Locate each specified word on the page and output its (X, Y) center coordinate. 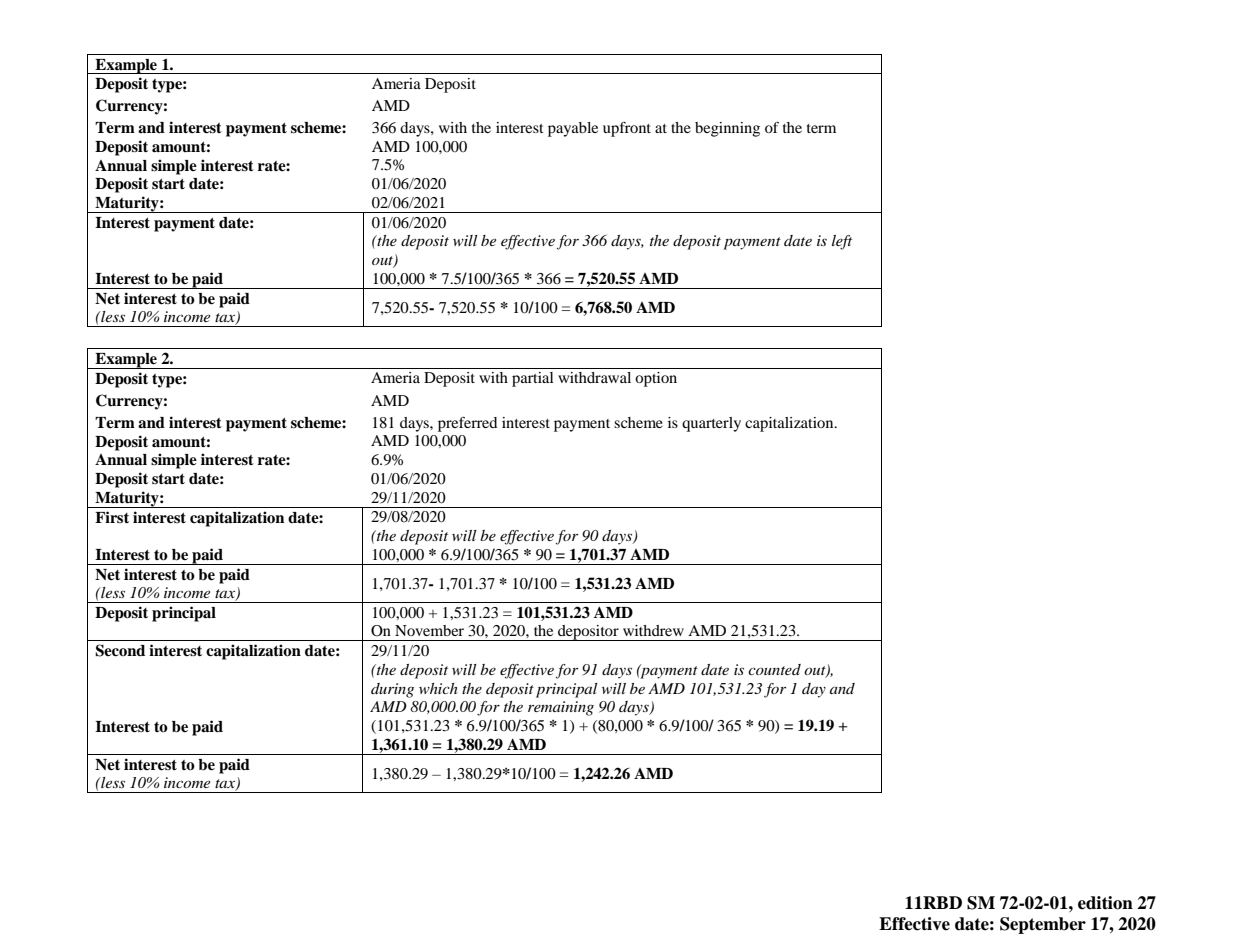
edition (1105, 903)
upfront (627, 129)
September (1043, 925)
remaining (561, 708)
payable (573, 129)
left (842, 242)
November (429, 630)
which (438, 688)
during (392, 690)
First (112, 517)
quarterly (711, 424)
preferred (467, 424)
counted (774, 669)
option (656, 379)
